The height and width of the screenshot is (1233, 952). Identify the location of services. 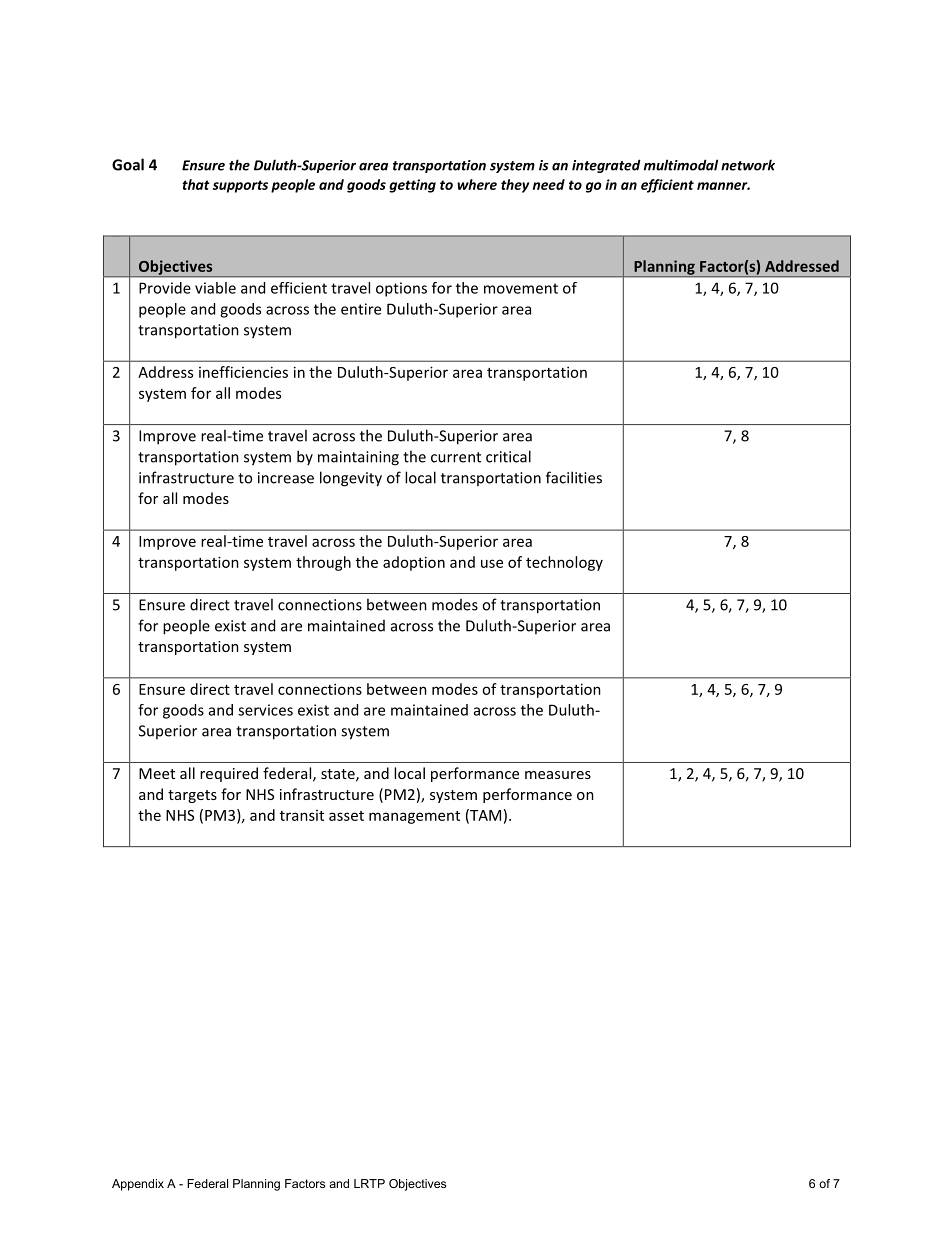
(265, 710).
